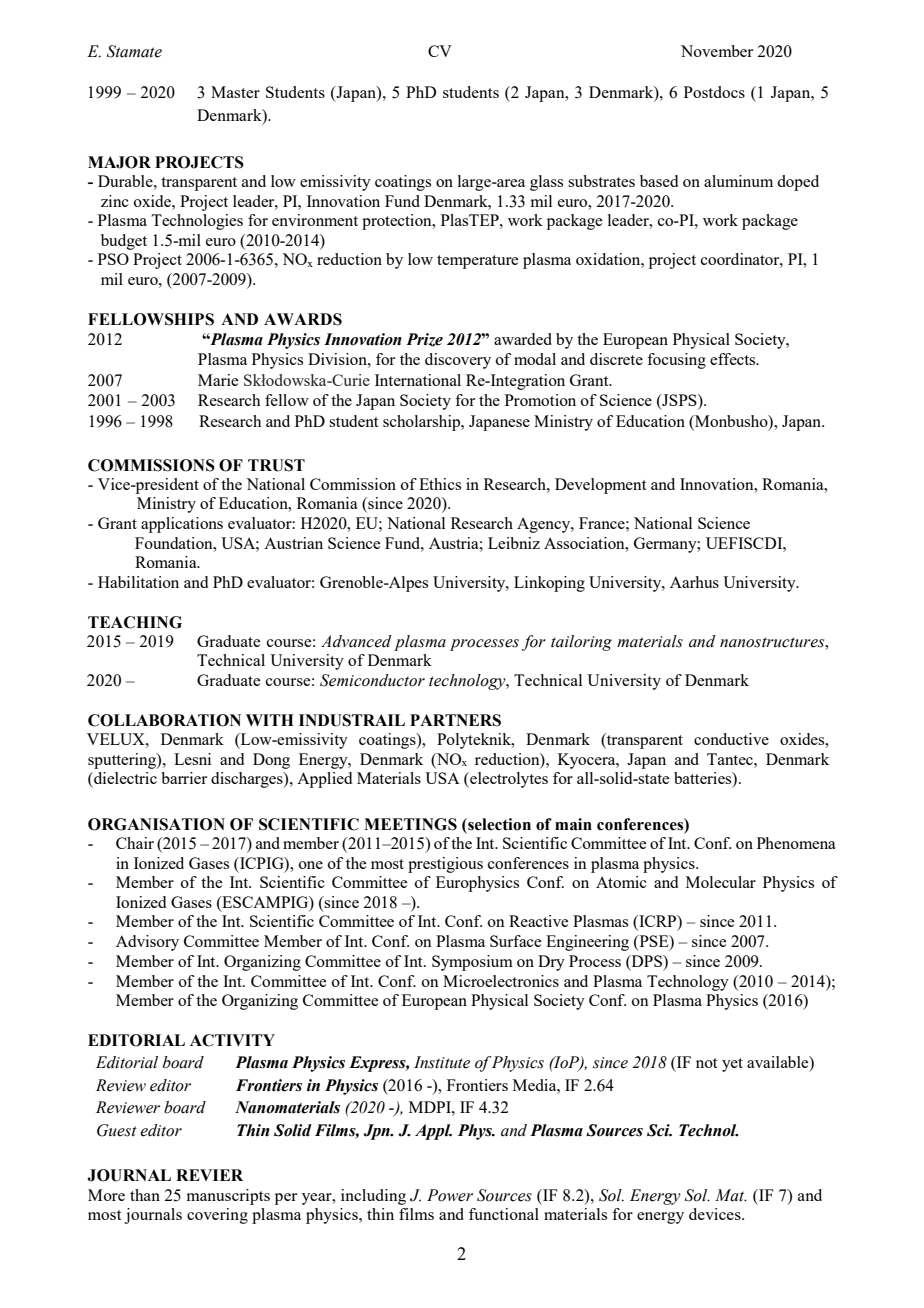 The width and height of the document is (924, 1308). I want to click on manuscripts, so click(228, 1197).
